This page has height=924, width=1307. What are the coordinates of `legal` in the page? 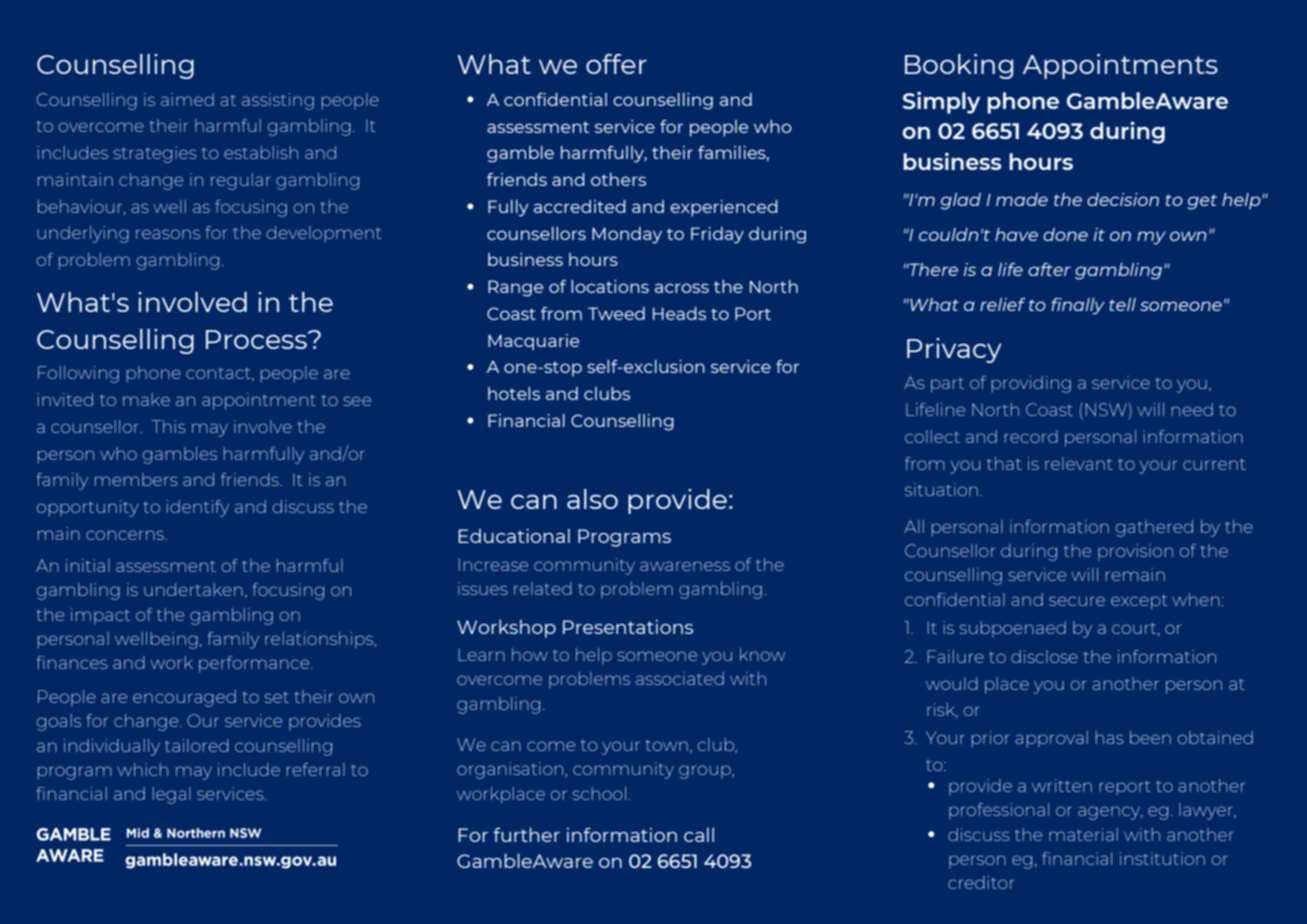 It's located at (172, 795).
